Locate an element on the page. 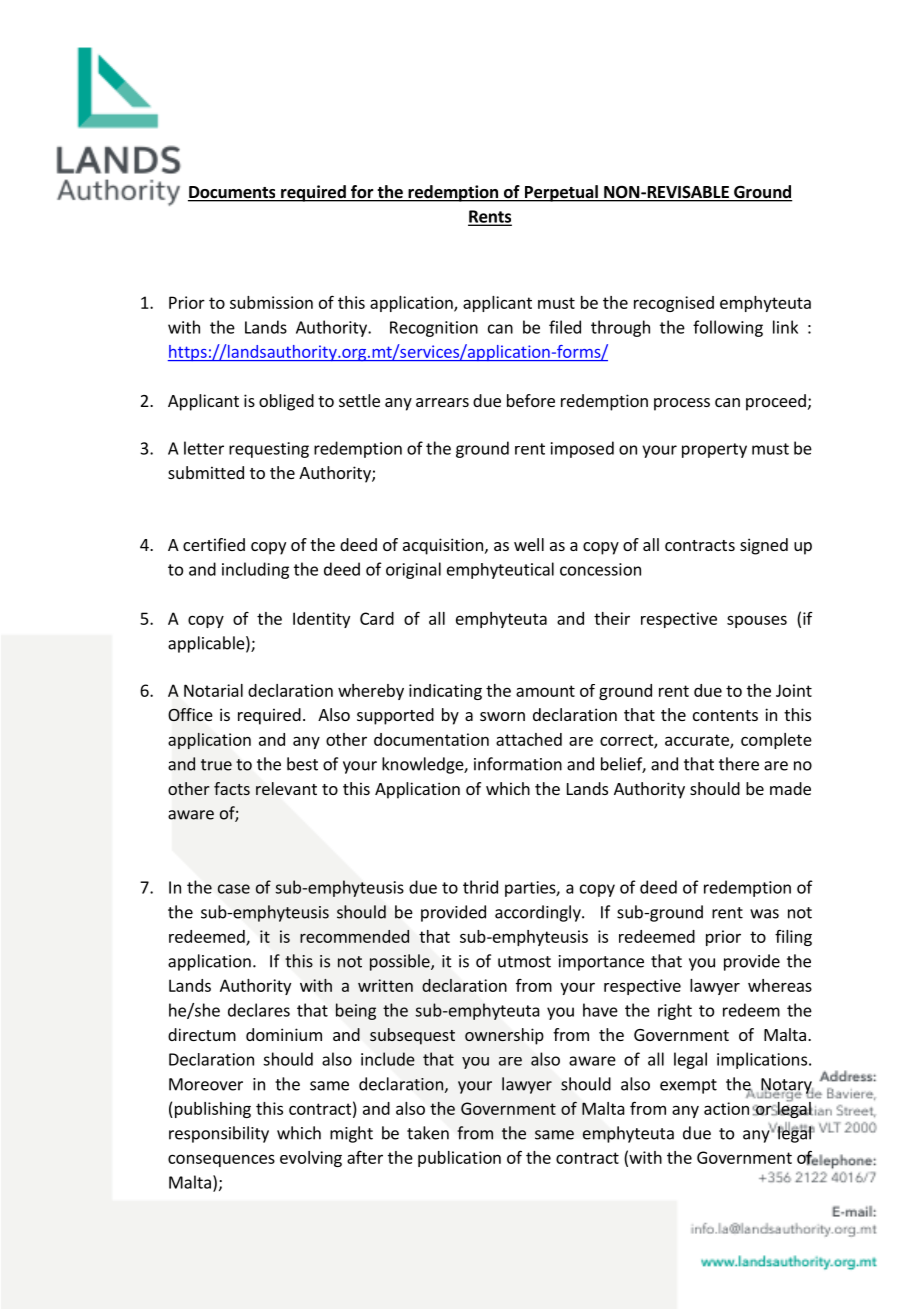 The width and height of the page is (924, 1309). action is located at coordinates (726, 1108).
